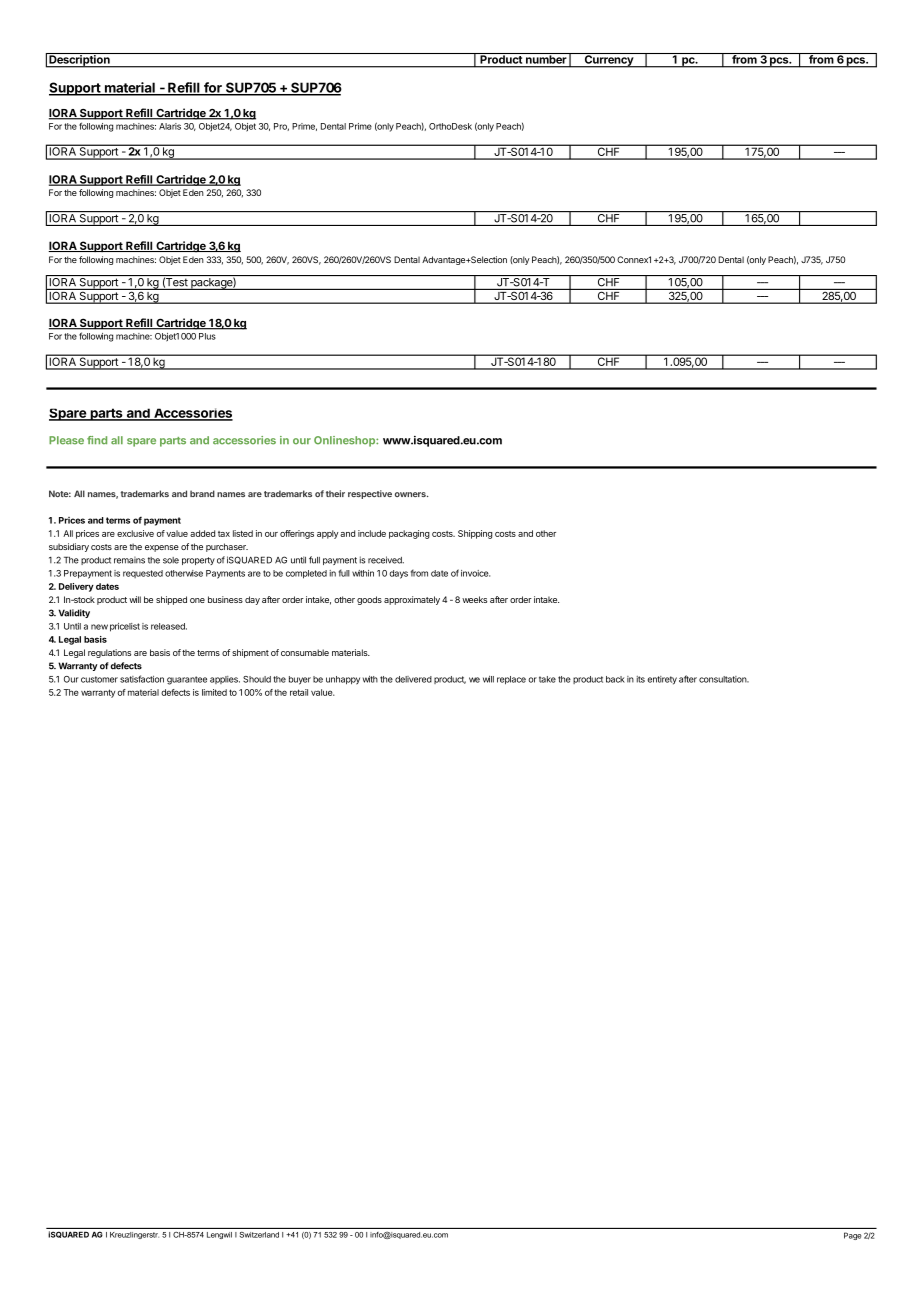  What do you see at coordinates (411, 494) in the document?
I see `owners` at bounding box center [411, 494].
